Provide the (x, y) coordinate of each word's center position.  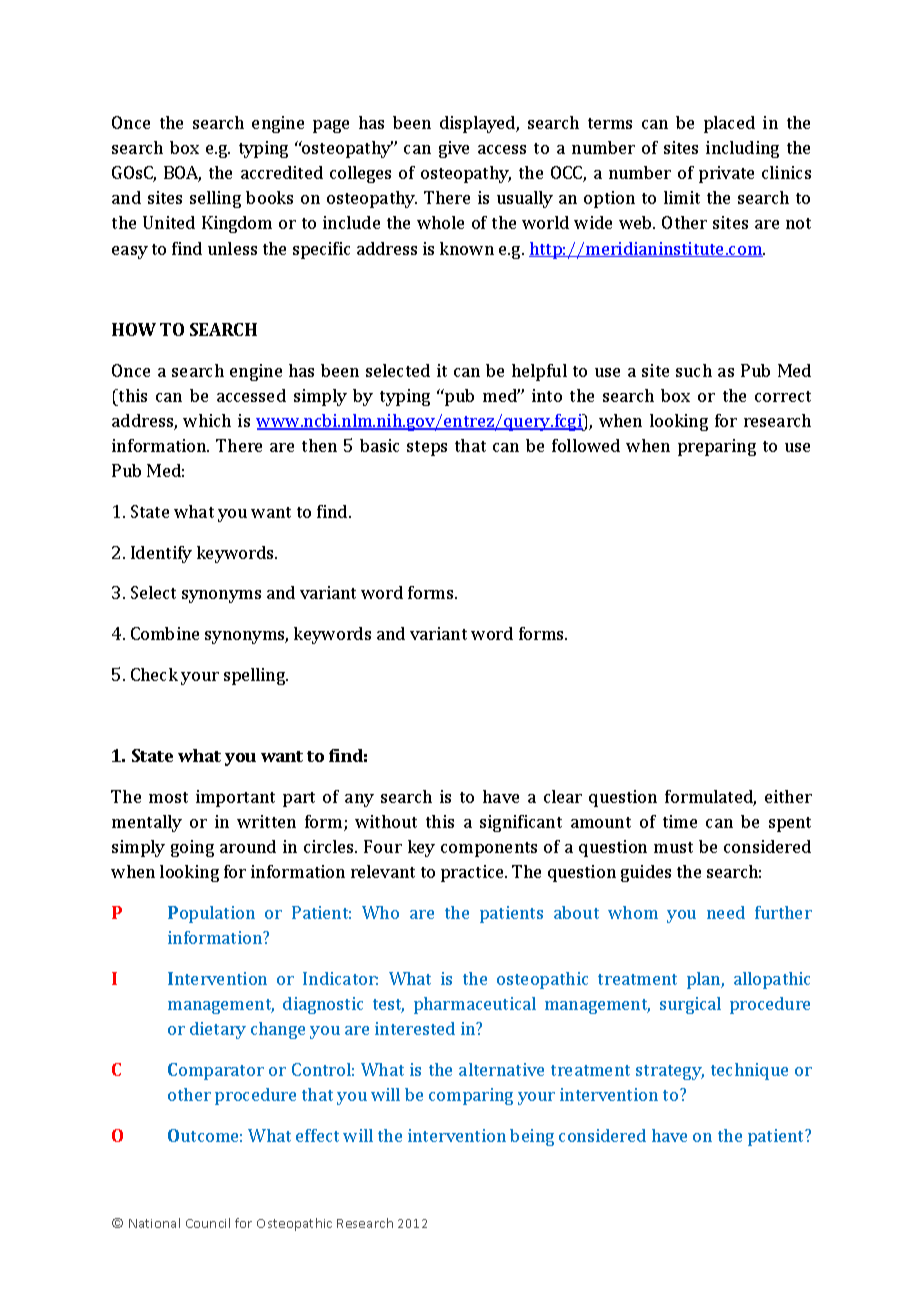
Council (208, 1223)
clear (563, 796)
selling (215, 199)
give (454, 149)
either (788, 796)
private (726, 174)
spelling (256, 676)
